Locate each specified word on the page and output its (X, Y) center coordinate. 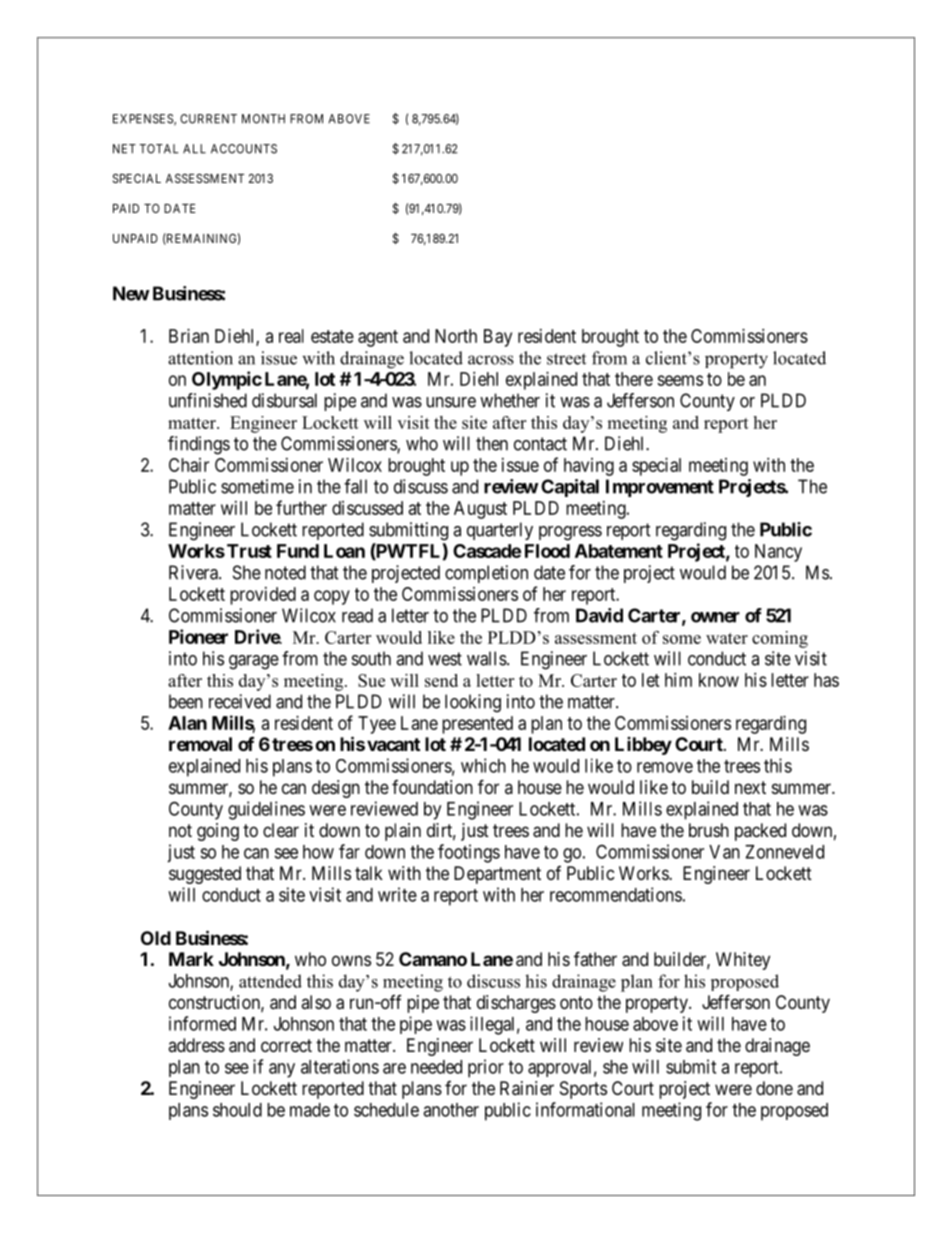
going (218, 832)
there (634, 379)
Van (724, 852)
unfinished (208, 400)
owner (715, 617)
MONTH (263, 119)
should (237, 1110)
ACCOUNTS (244, 149)
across (491, 360)
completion (486, 574)
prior (486, 1068)
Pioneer (198, 636)
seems (680, 380)
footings (469, 853)
